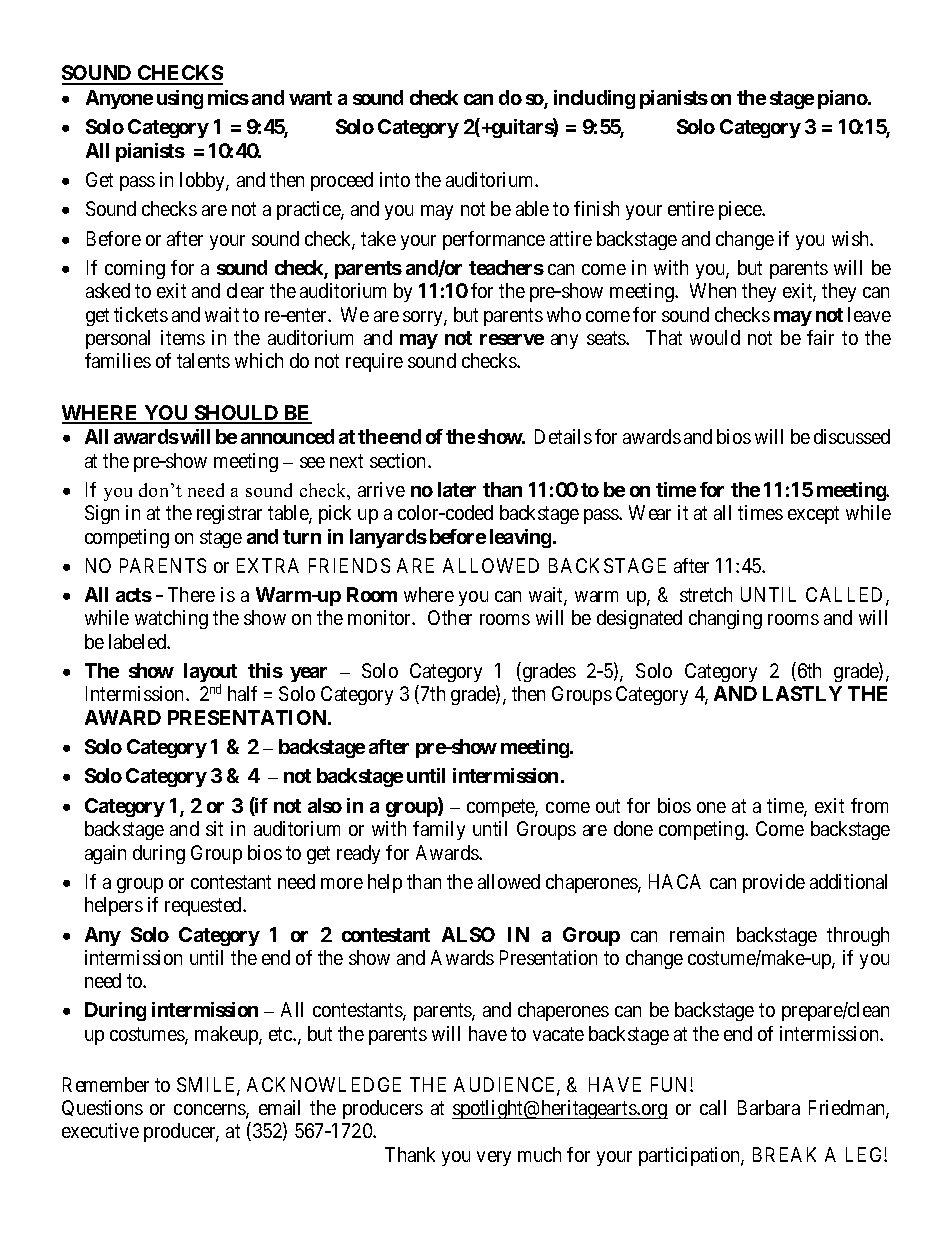 The image size is (952, 1233). I want to click on into, so click(395, 179).
